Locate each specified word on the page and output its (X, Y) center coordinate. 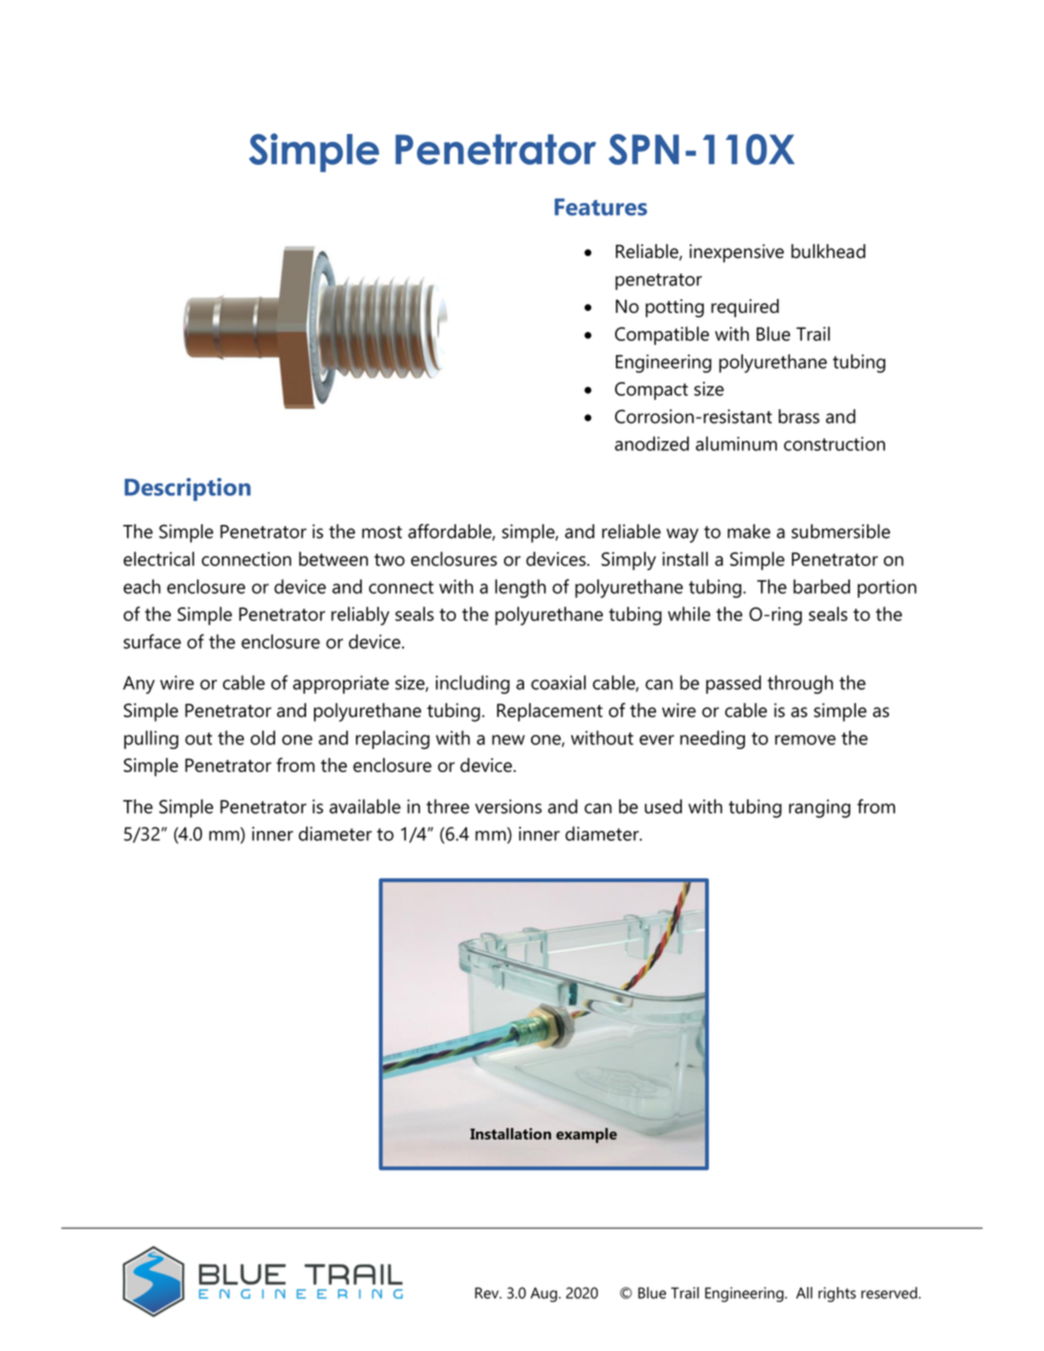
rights (837, 1294)
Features (601, 207)
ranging (820, 808)
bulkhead (828, 251)
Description (188, 489)
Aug (543, 1294)
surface (152, 641)
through (800, 684)
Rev (488, 1293)
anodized (652, 443)
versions (508, 806)
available (365, 806)
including (473, 684)
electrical (158, 559)
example (586, 1135)
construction (834, 444)
